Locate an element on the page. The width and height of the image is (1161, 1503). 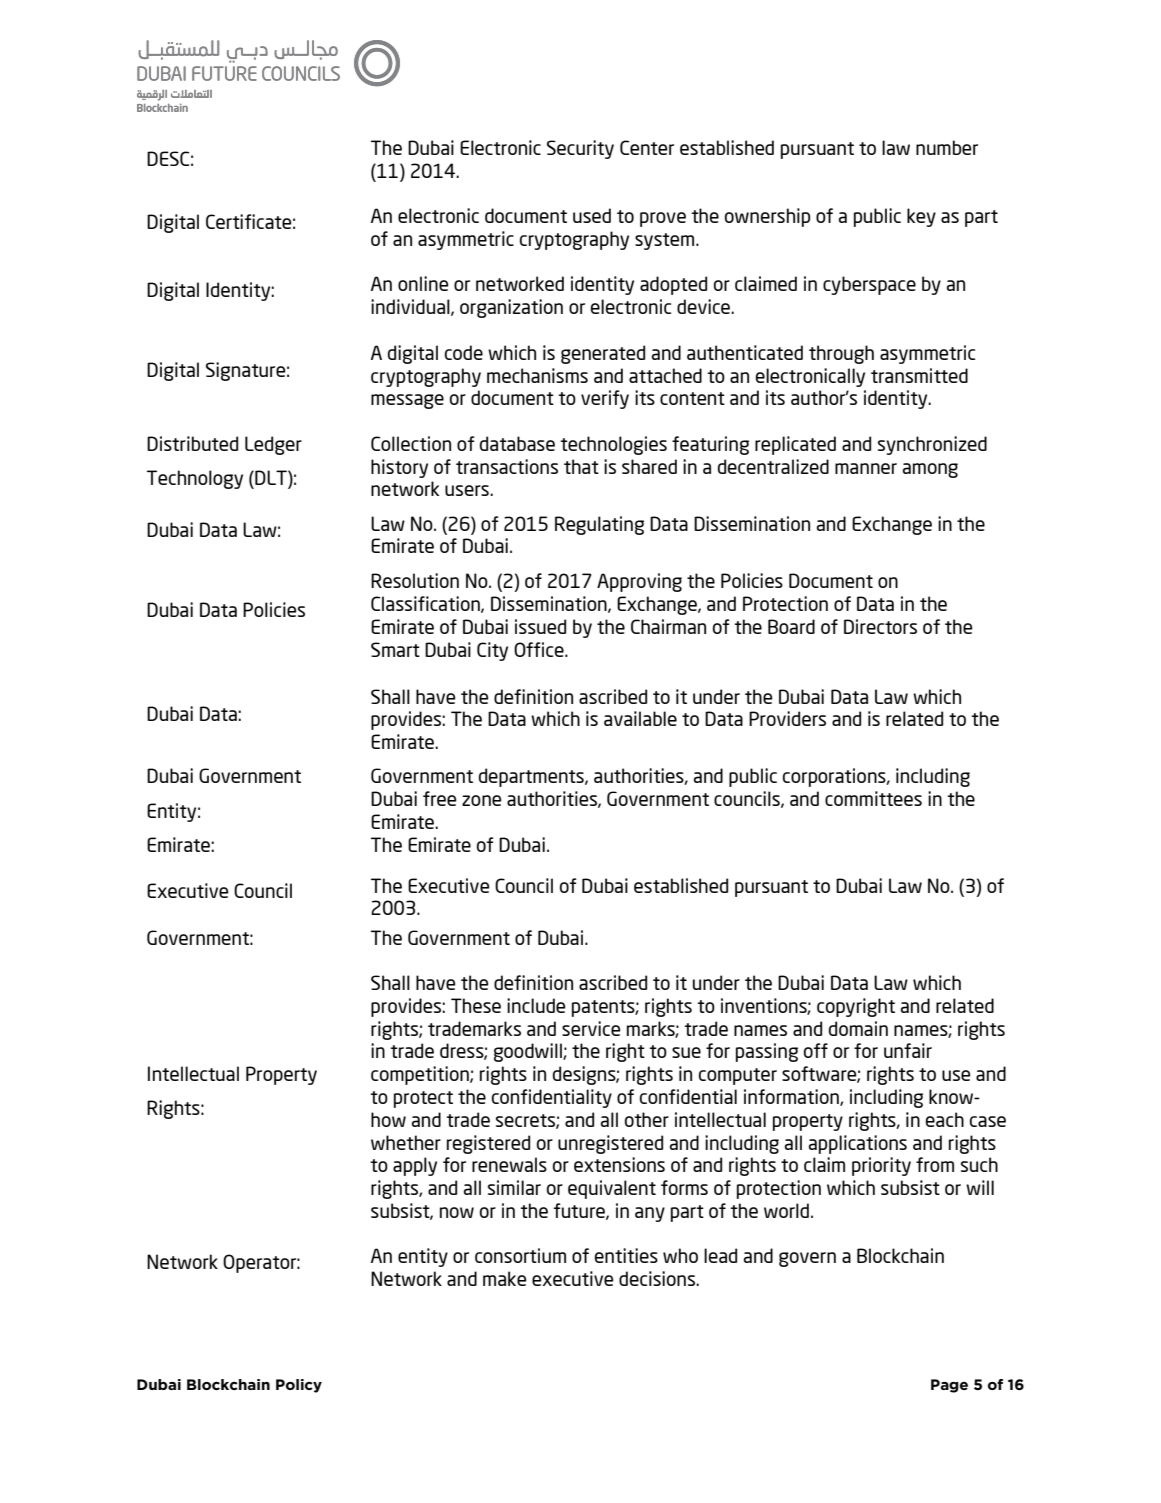
Directors is located at coordinates (880, 626).
